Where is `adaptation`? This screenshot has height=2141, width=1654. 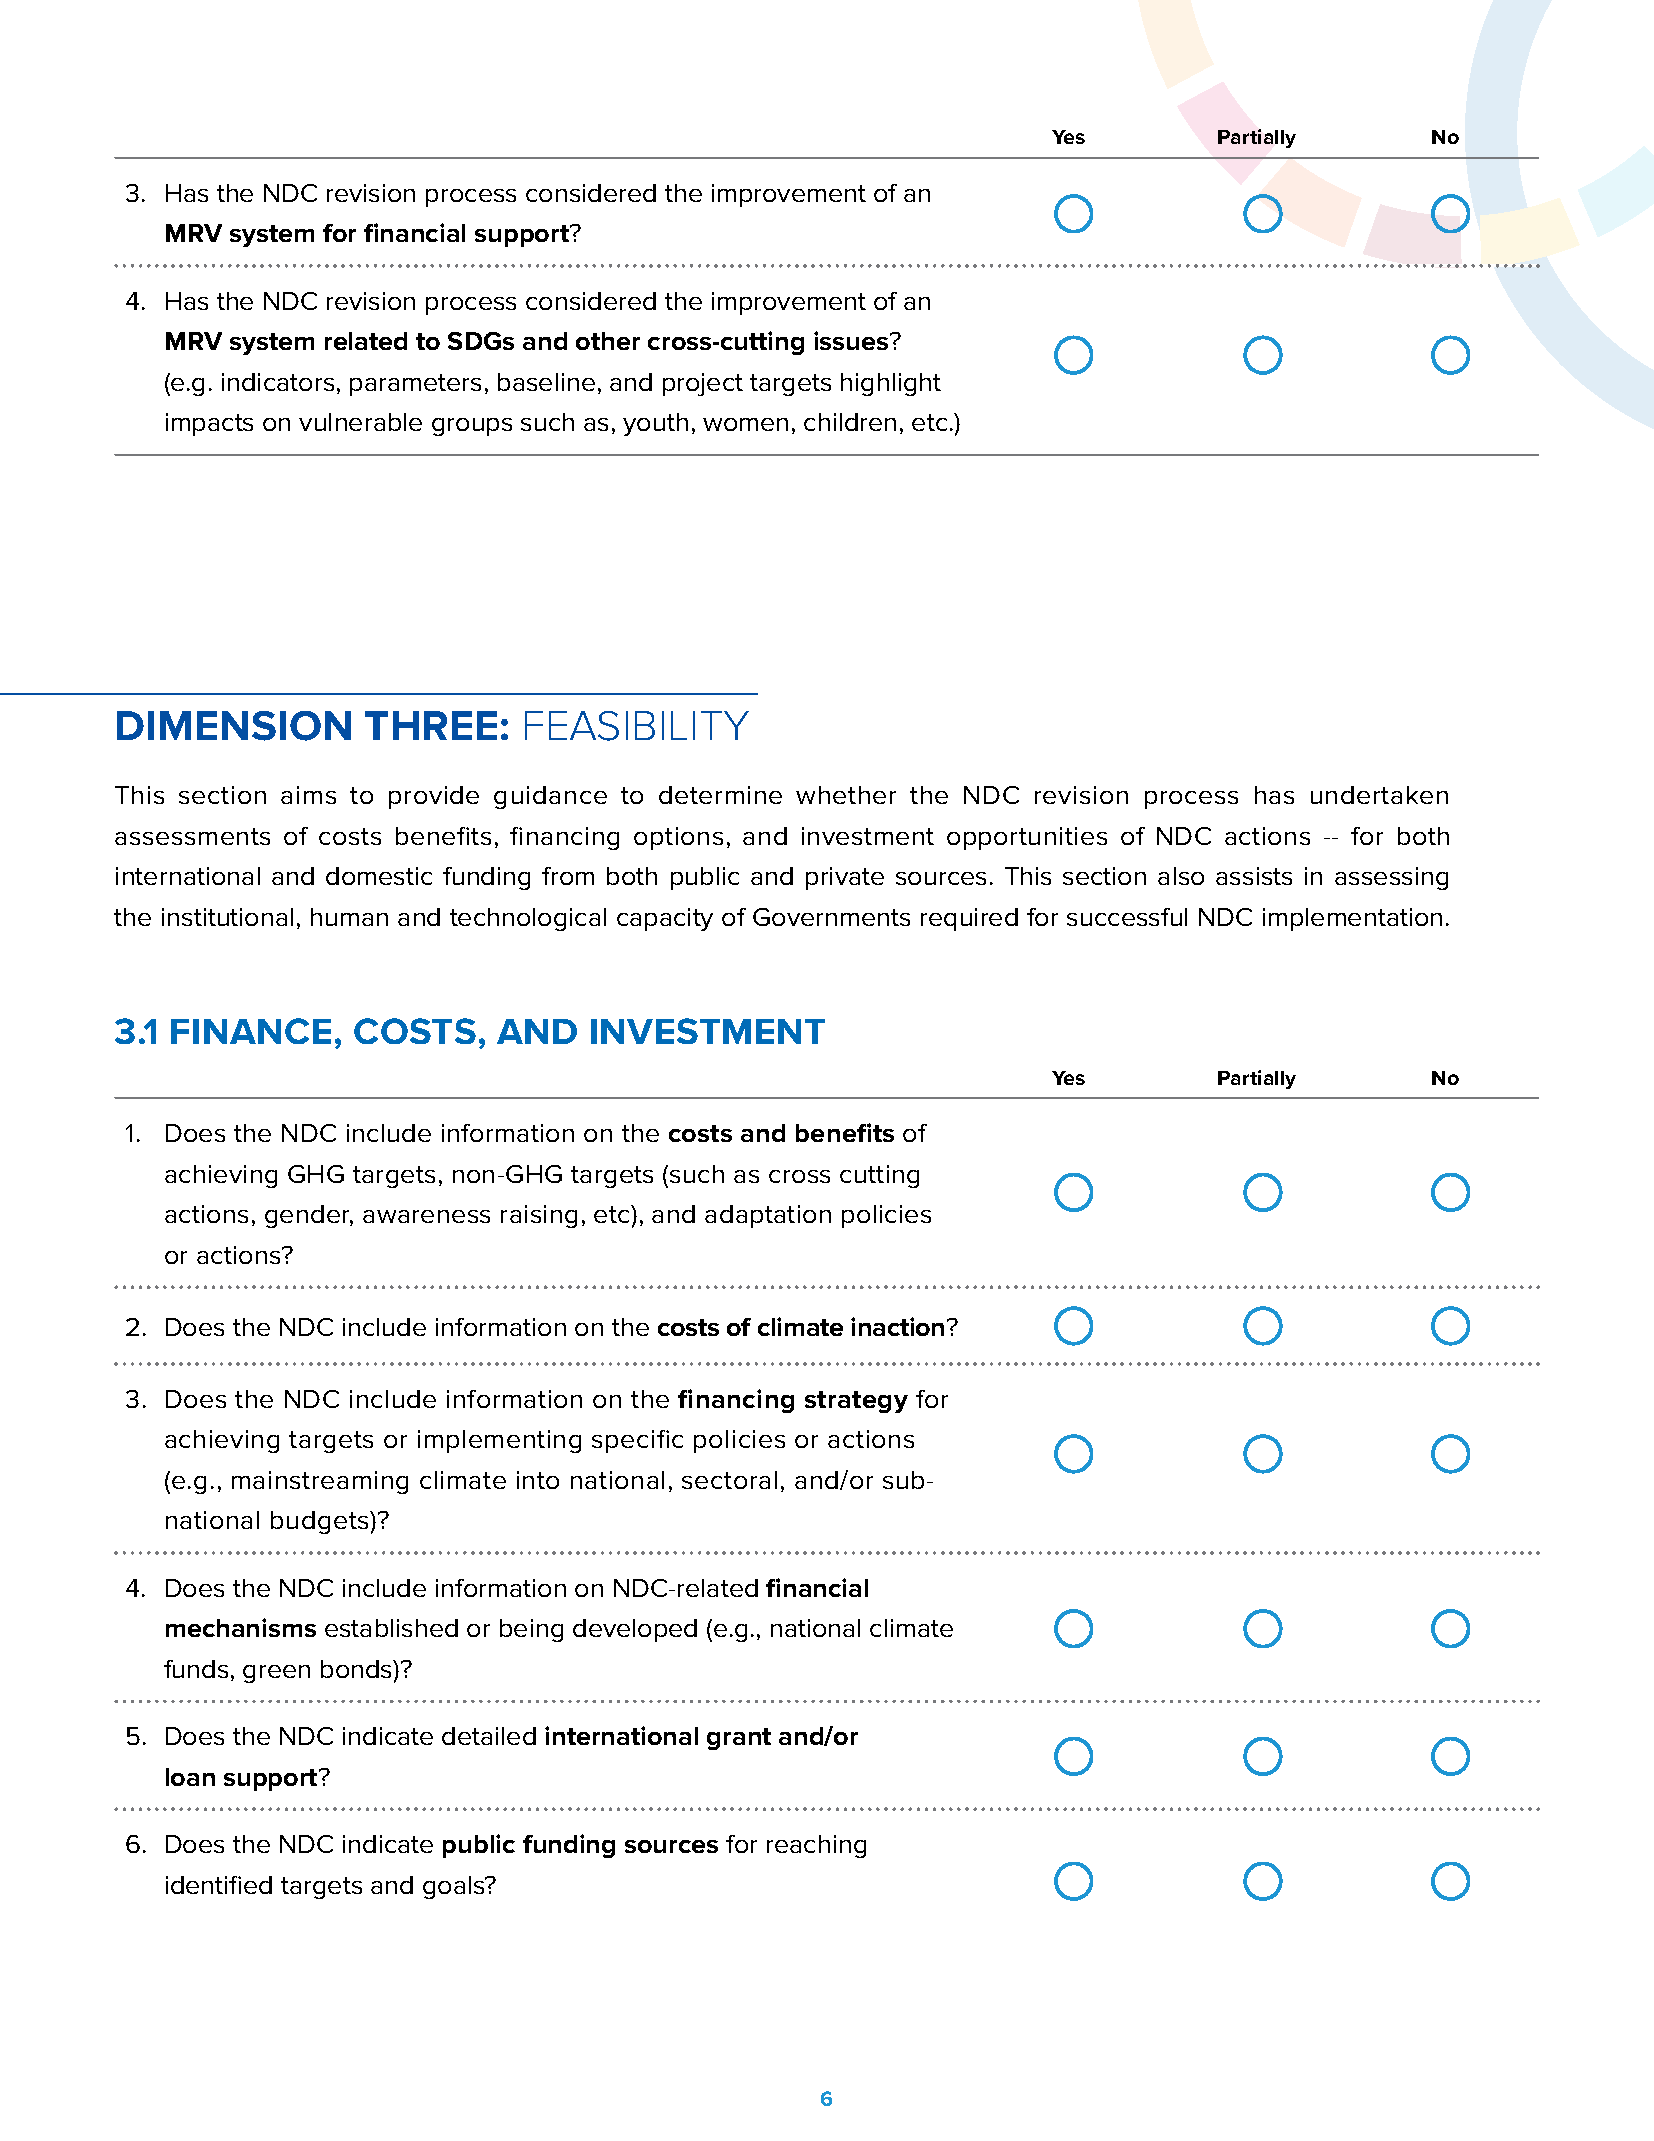
adaptation is located at coordinates (768, 1216).
